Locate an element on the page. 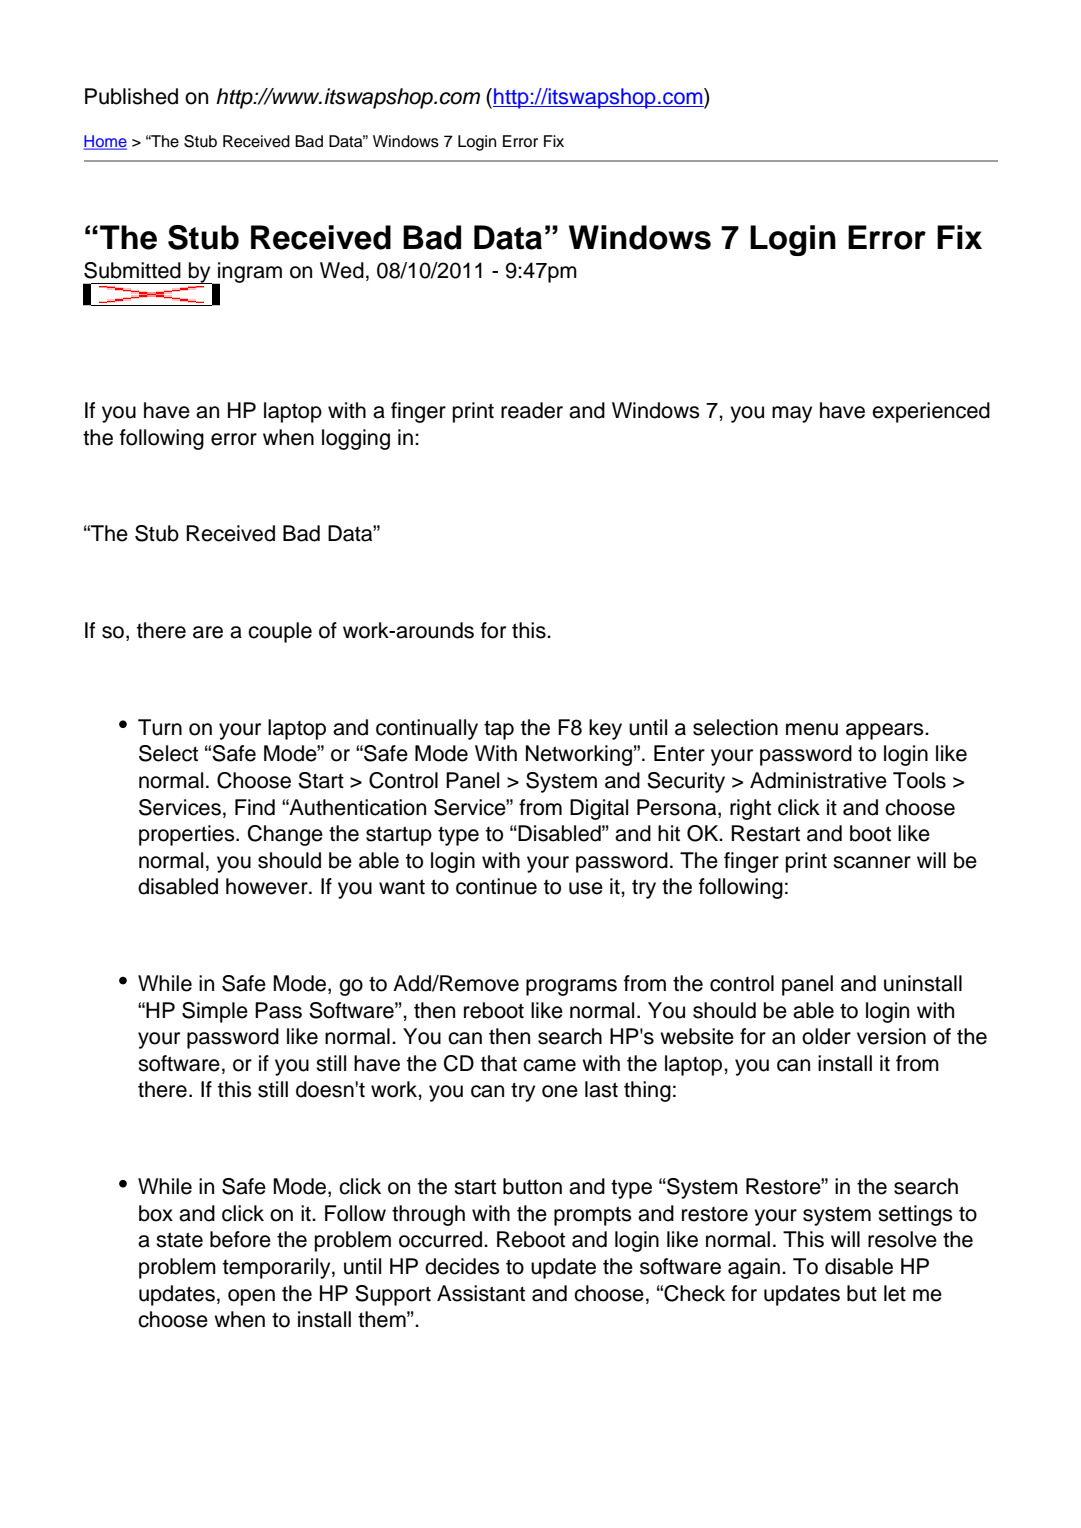 Image resolution: width=1081 pixels, height=1528 pixels. Published is located at coordinates (131, 96).
